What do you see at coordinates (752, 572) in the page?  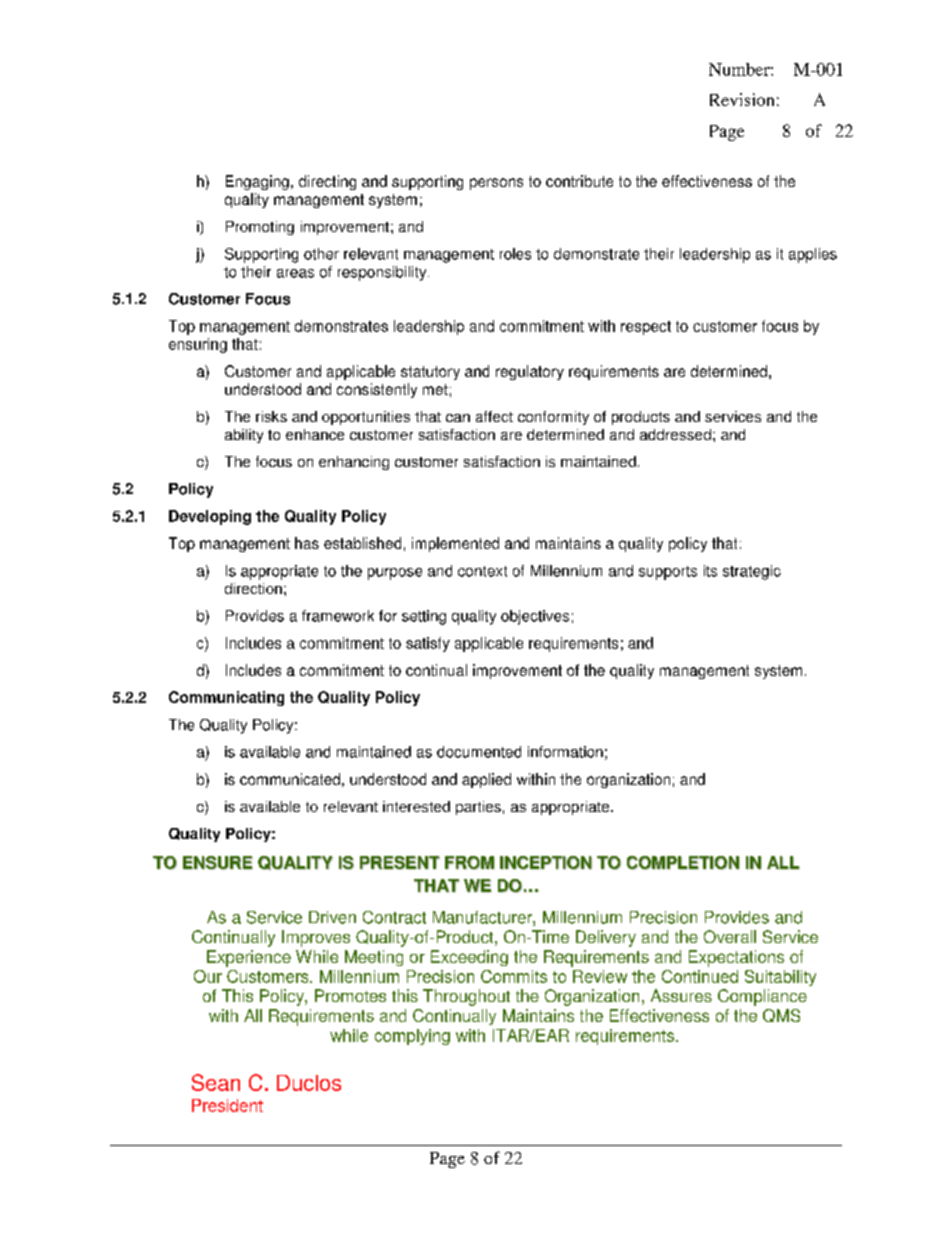 I see `strategic` at bounding box center [752, 572].
